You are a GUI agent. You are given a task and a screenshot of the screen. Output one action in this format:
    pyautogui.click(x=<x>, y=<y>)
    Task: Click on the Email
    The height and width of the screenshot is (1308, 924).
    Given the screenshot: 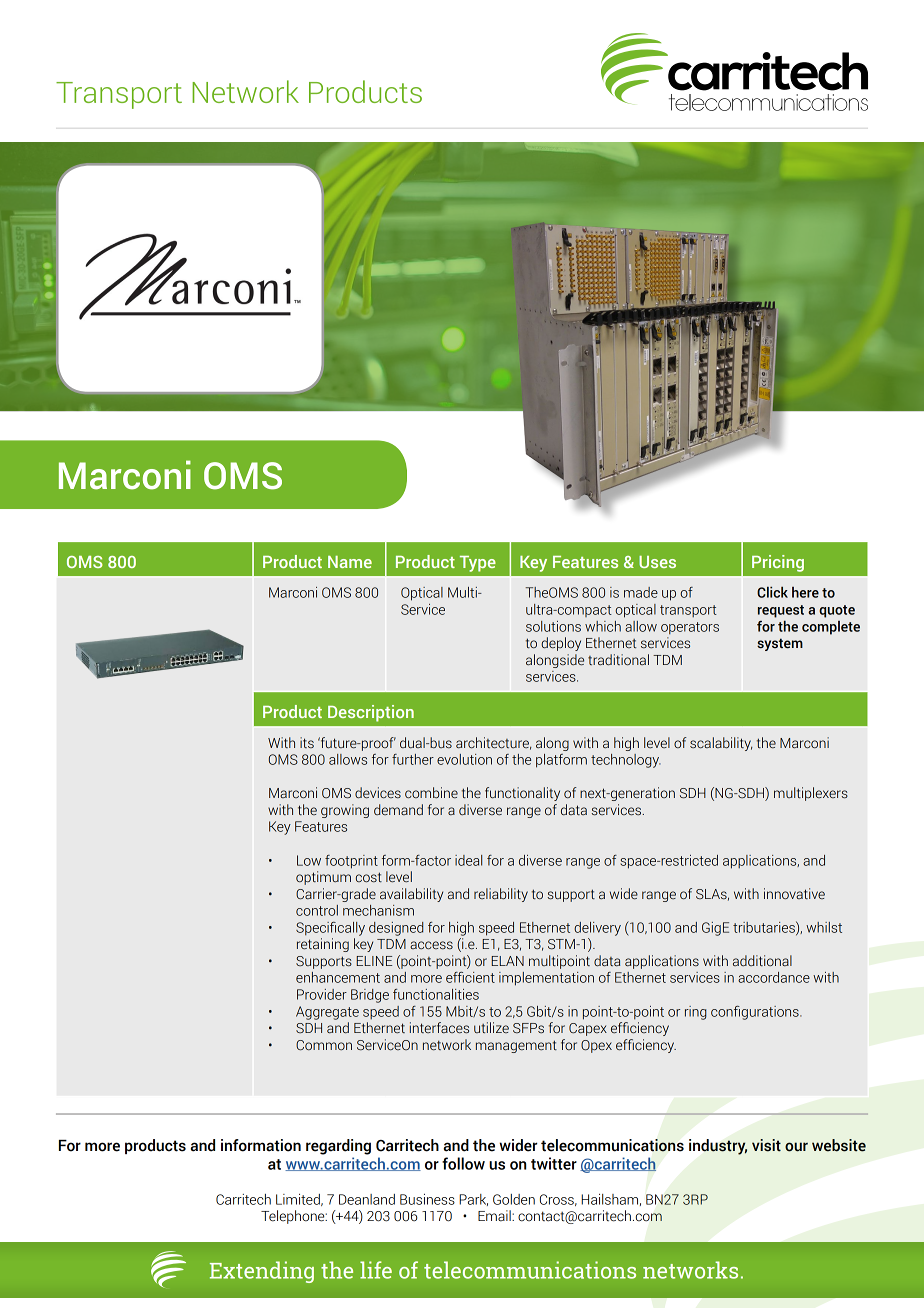 What is the action you would take?
    pyautogui.click(x=495, y=1216)
